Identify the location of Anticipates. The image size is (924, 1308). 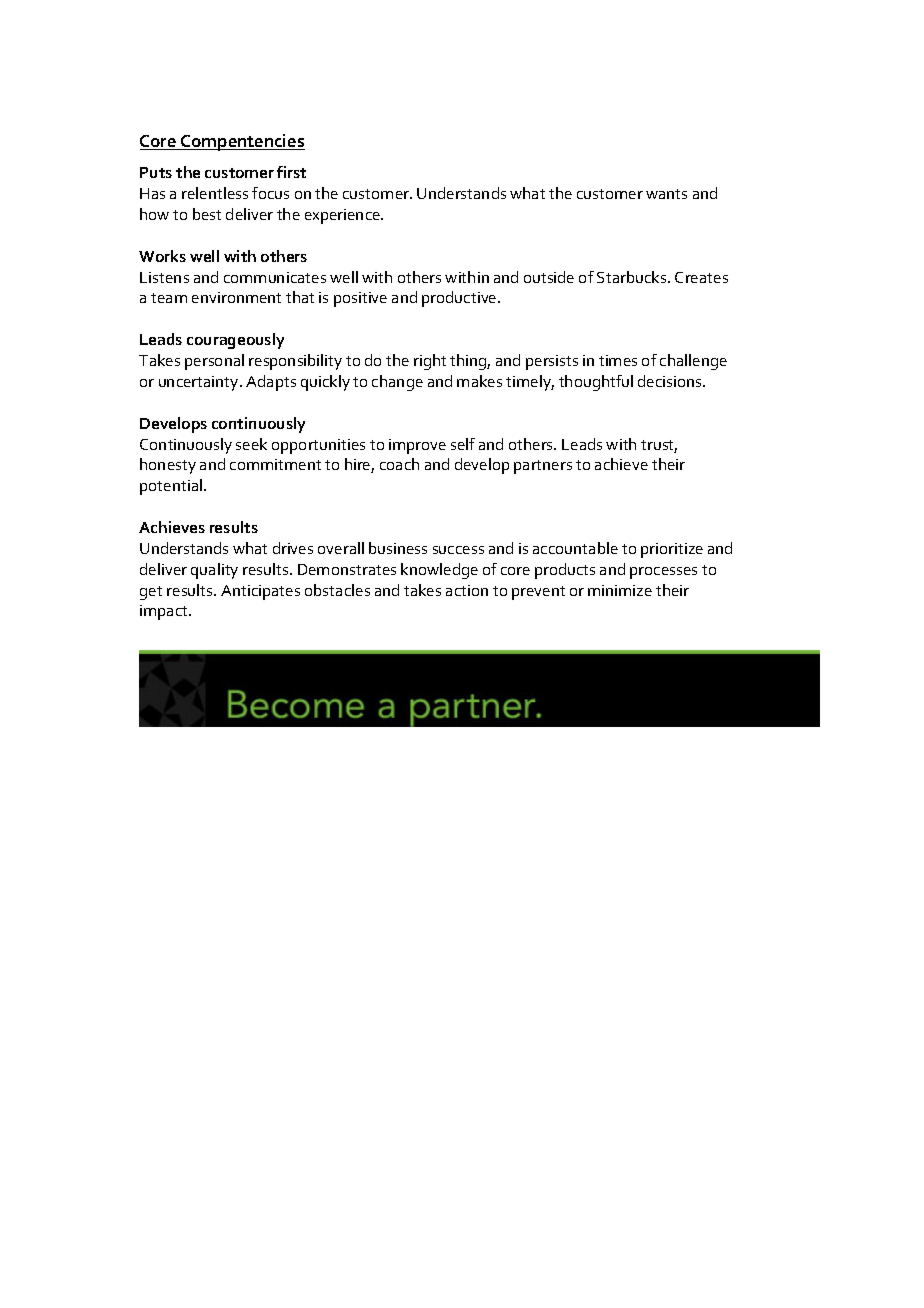
(260, 592).
